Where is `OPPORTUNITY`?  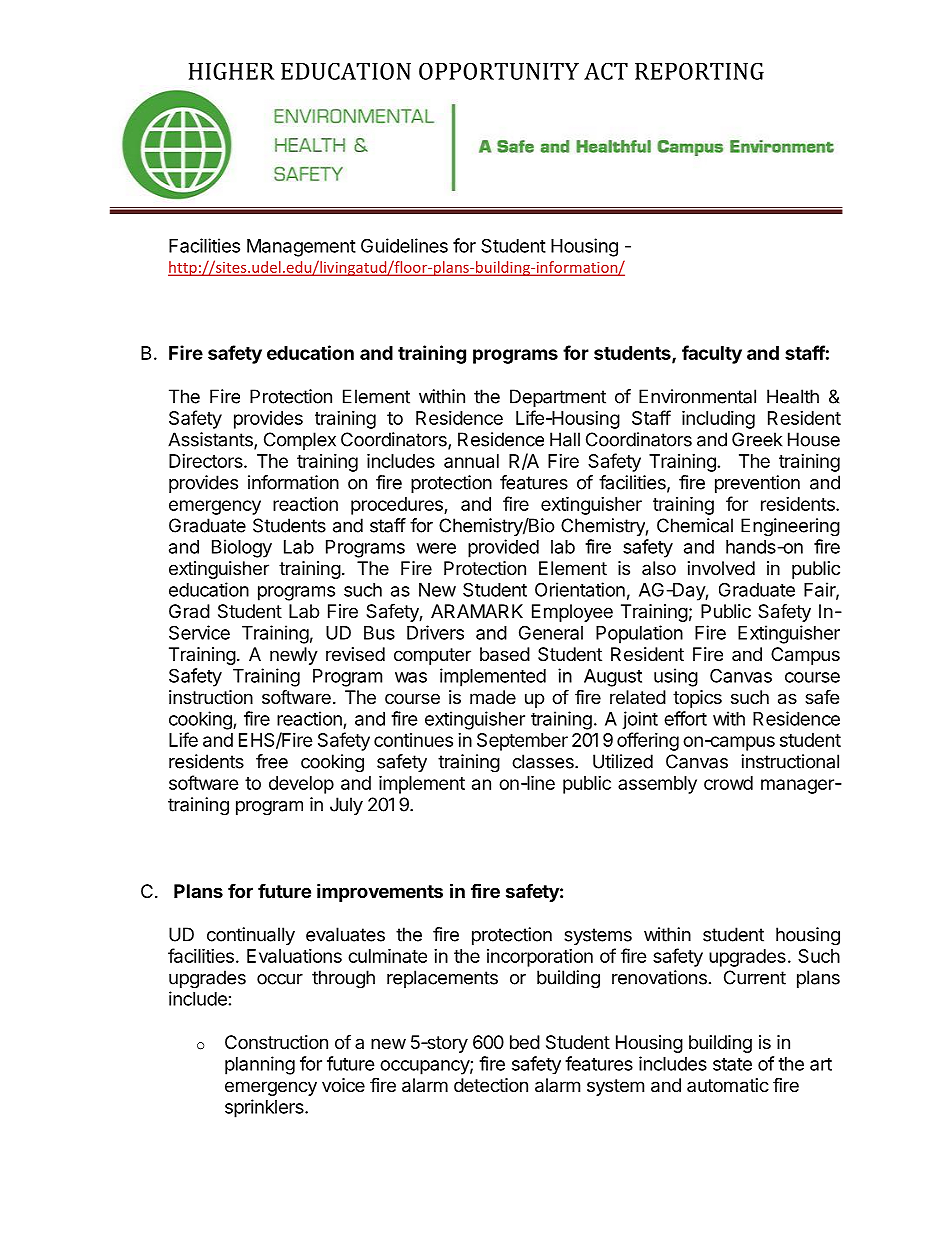 OPPORTUNITY is located at coordinates (499, 71).
